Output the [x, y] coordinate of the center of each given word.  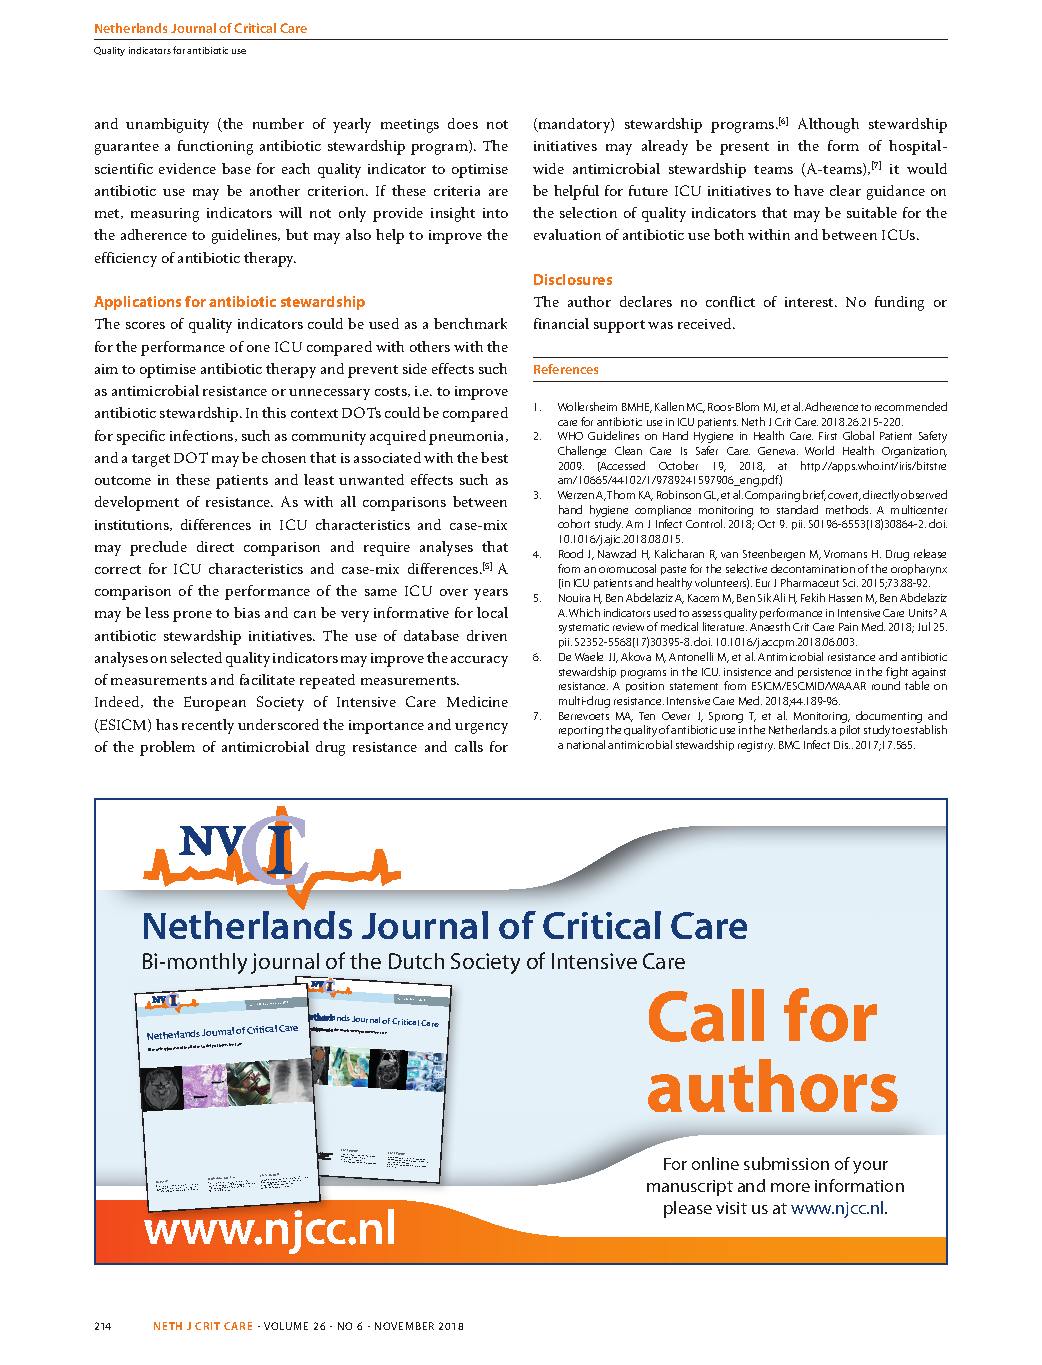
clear [845, 190]
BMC [789, 745]
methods [848, 509]
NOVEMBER [404, 1326]
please [688, 1209]
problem [167, 748]
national [586, 744]
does [463, 123]
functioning [215, 147]
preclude [158, 548]
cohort [574, 523]
